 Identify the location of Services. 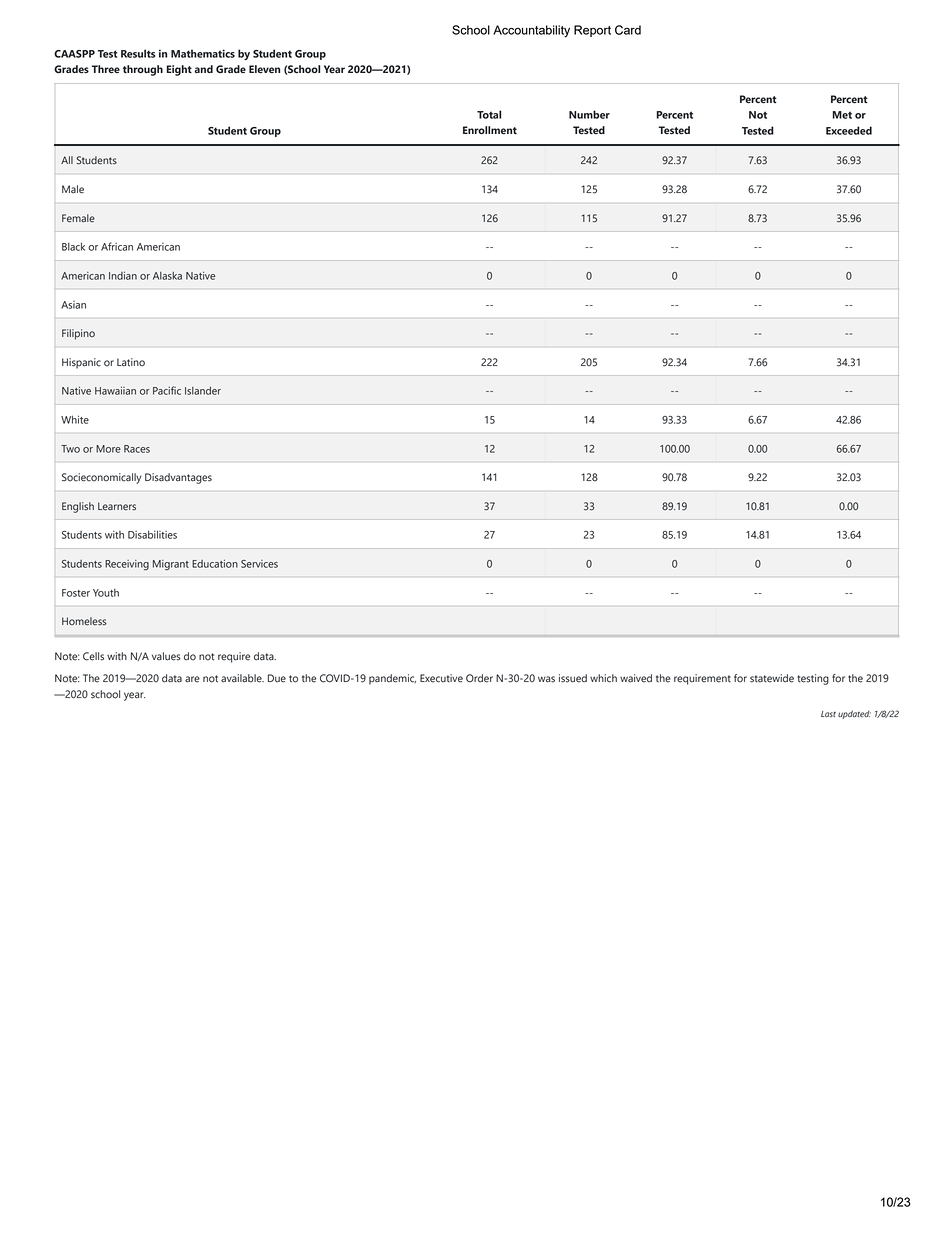
(259, 564).
